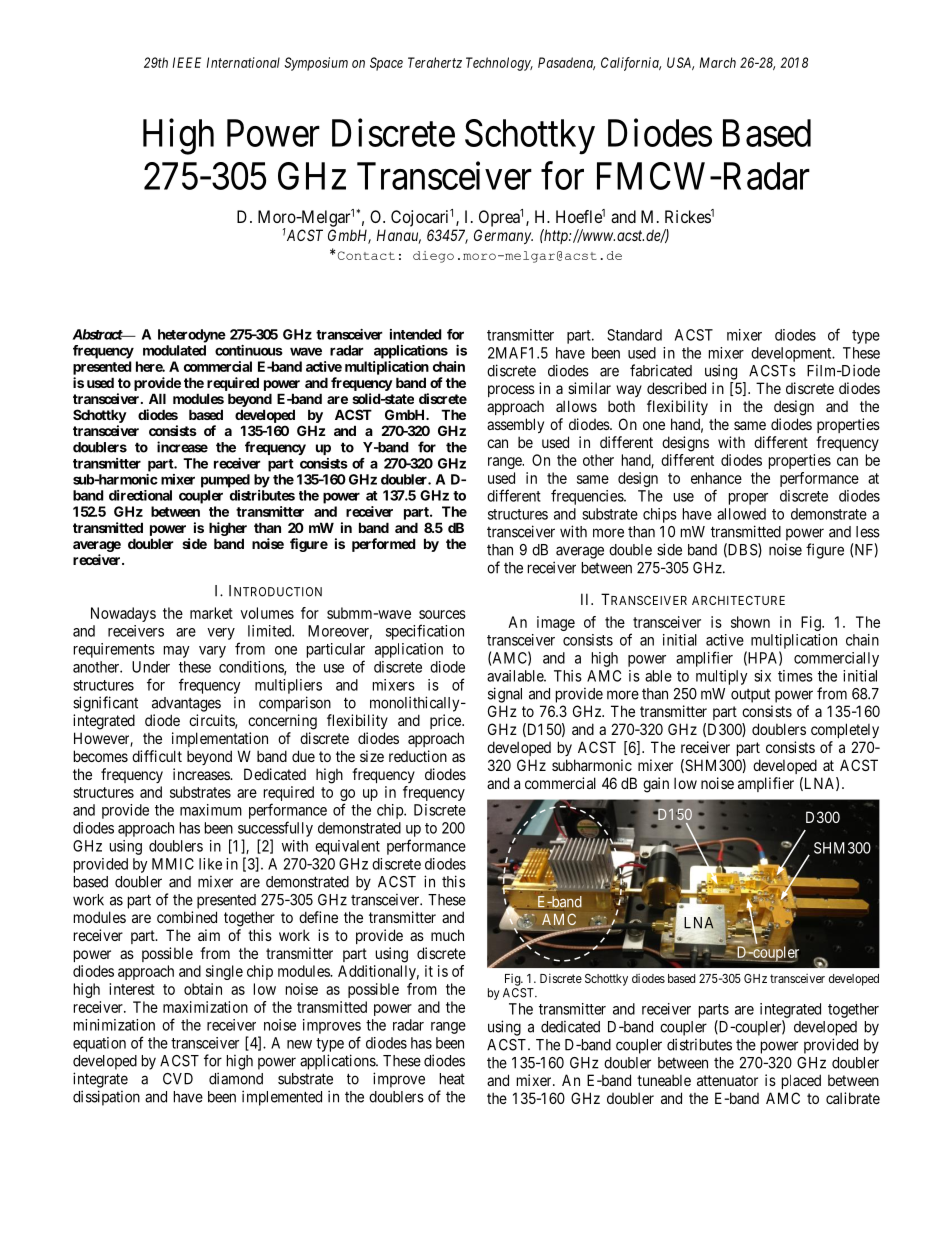 Image resolution: width=952 pixels, height=1233 pixels. I want to click on IEEE, so click(187, 62).
